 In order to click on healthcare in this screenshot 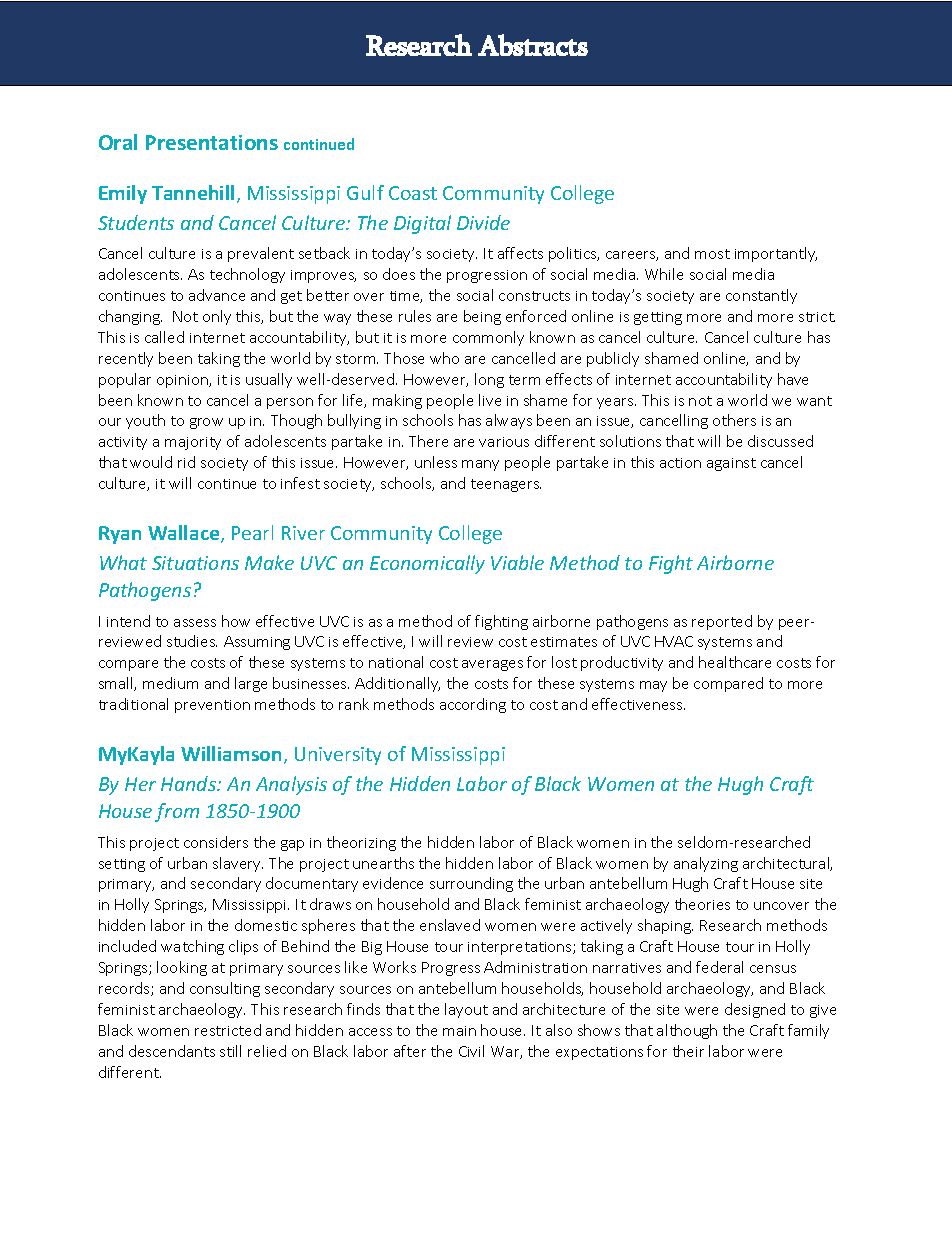, I will do `click(735, 662)`.
